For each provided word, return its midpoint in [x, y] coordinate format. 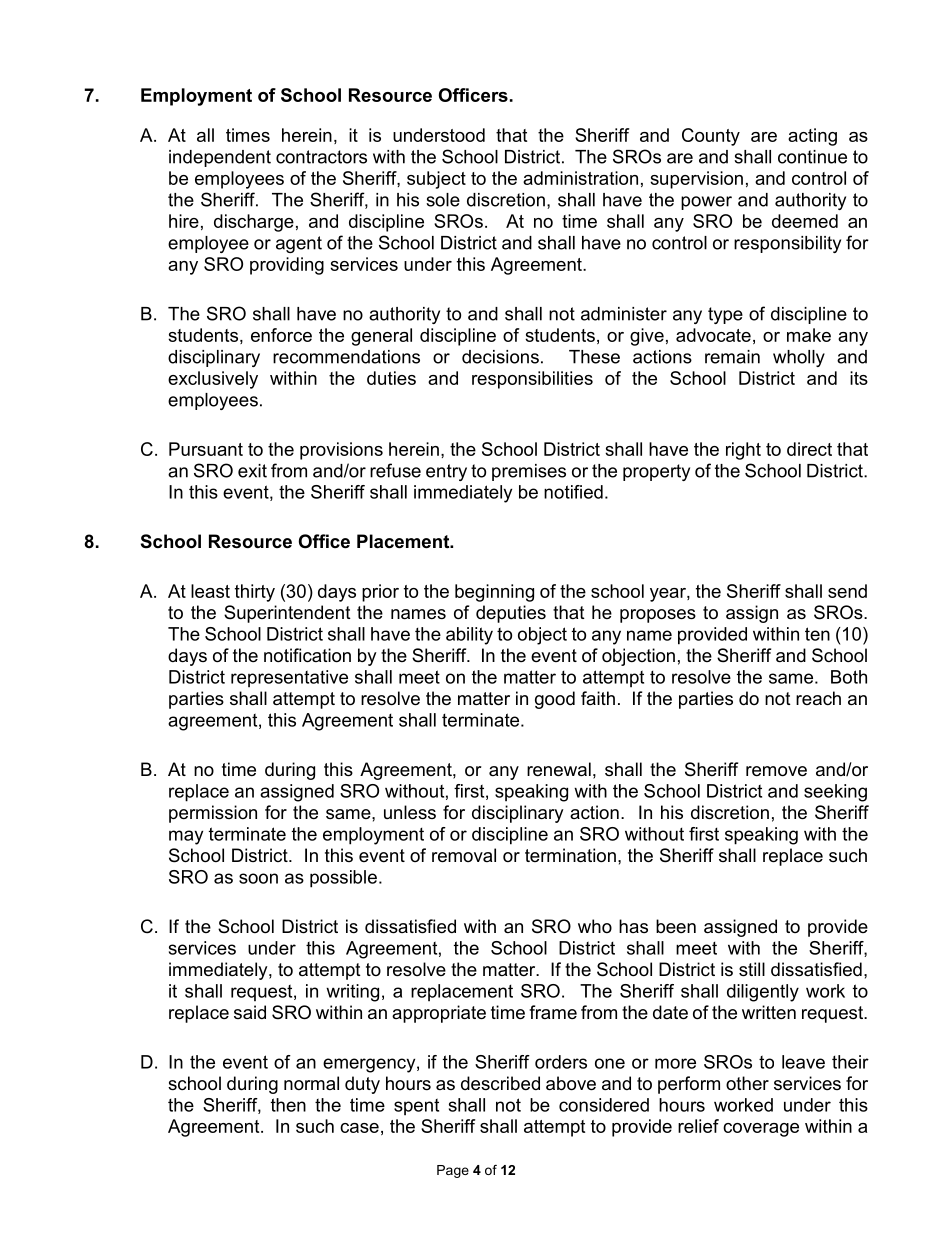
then [288, 1105]
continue [812, 157]
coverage [761, 1130]
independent [220, 158]
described [500, 1083]
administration [580, 178]
